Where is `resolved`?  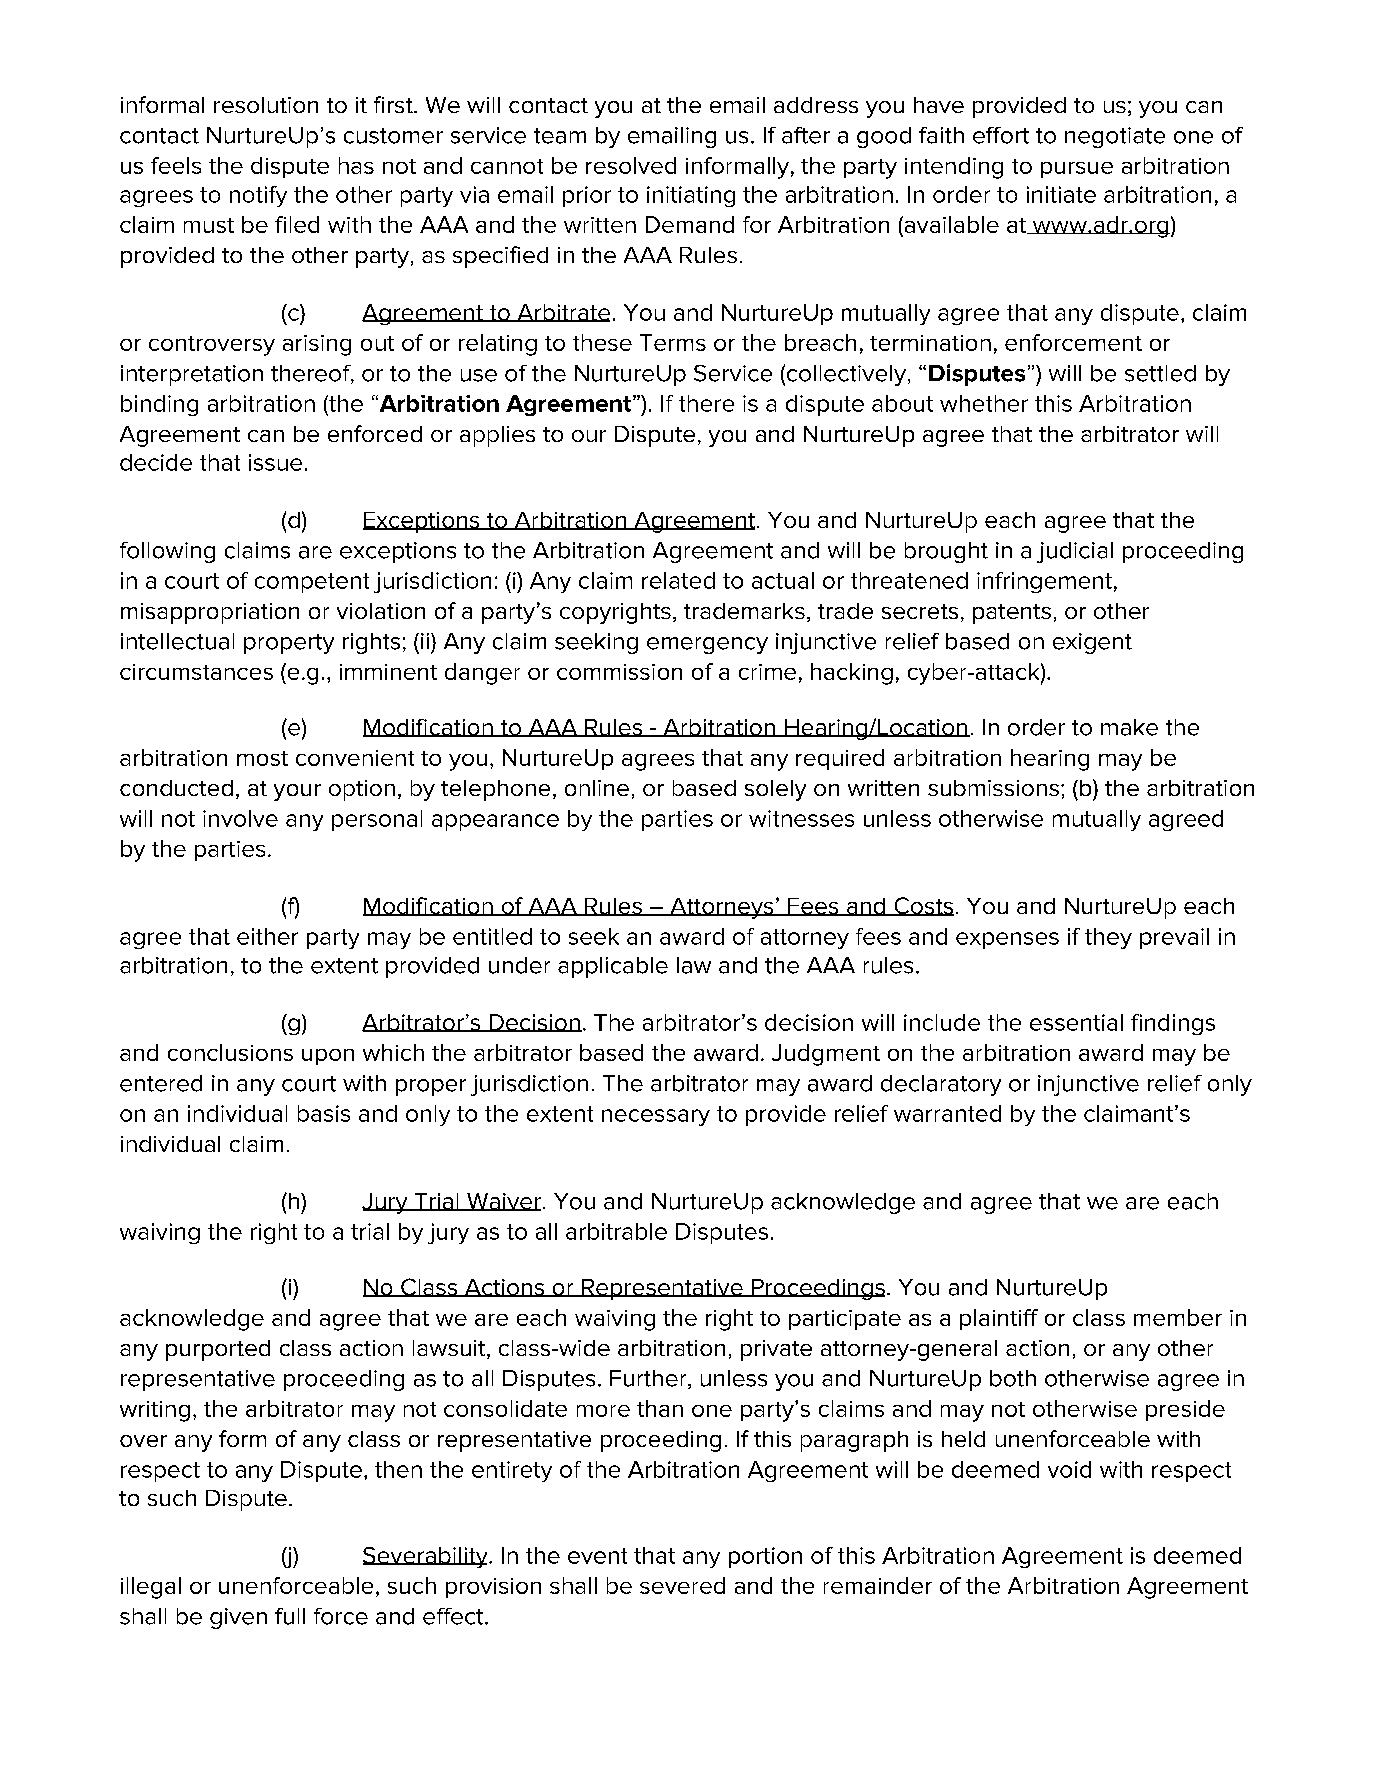
resolved is located at coordinates (631, 165).
